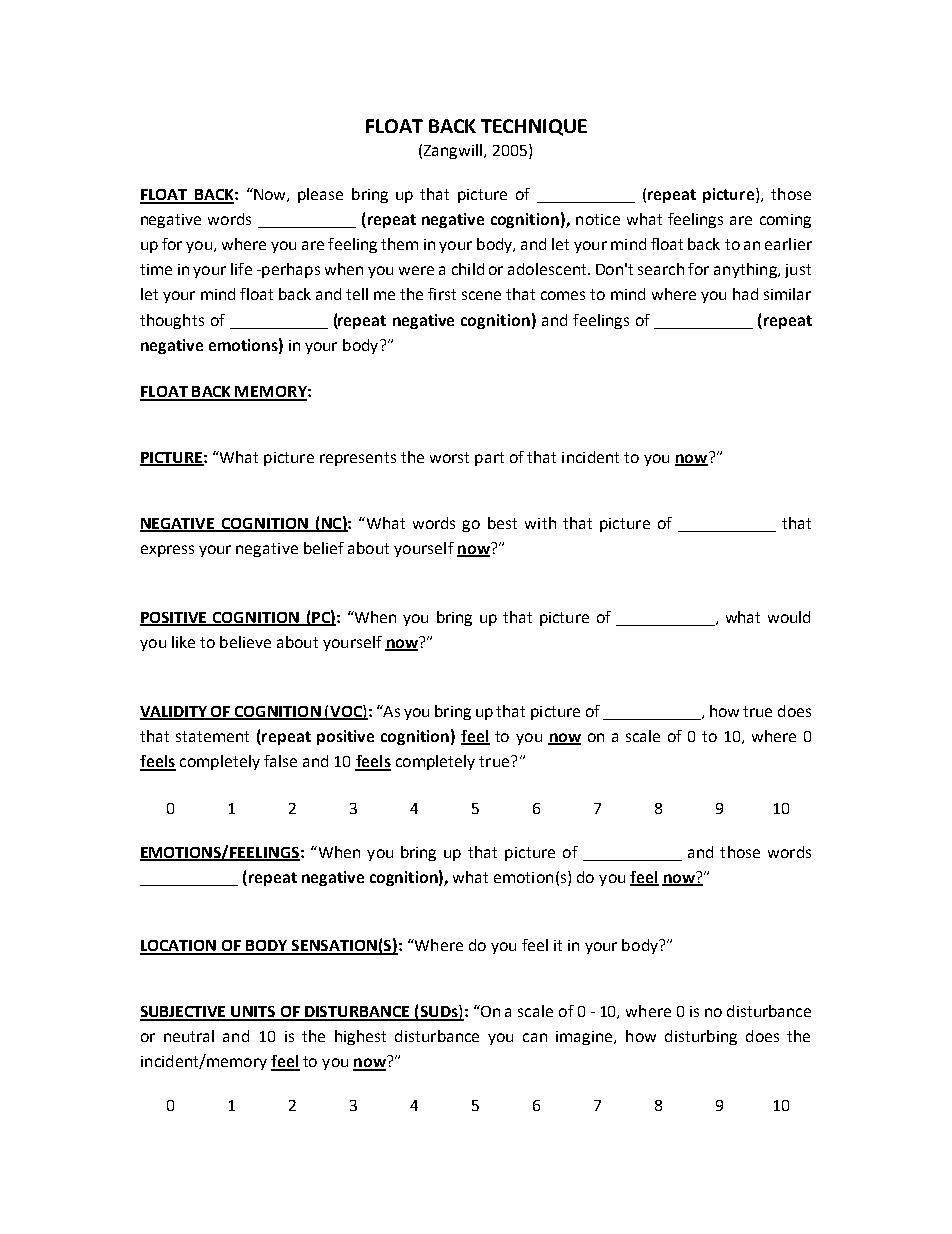 The image size is (952, 1234). Describe the element at coordinates (346, 712) in the screenshot. I see `VOC` at that location.
